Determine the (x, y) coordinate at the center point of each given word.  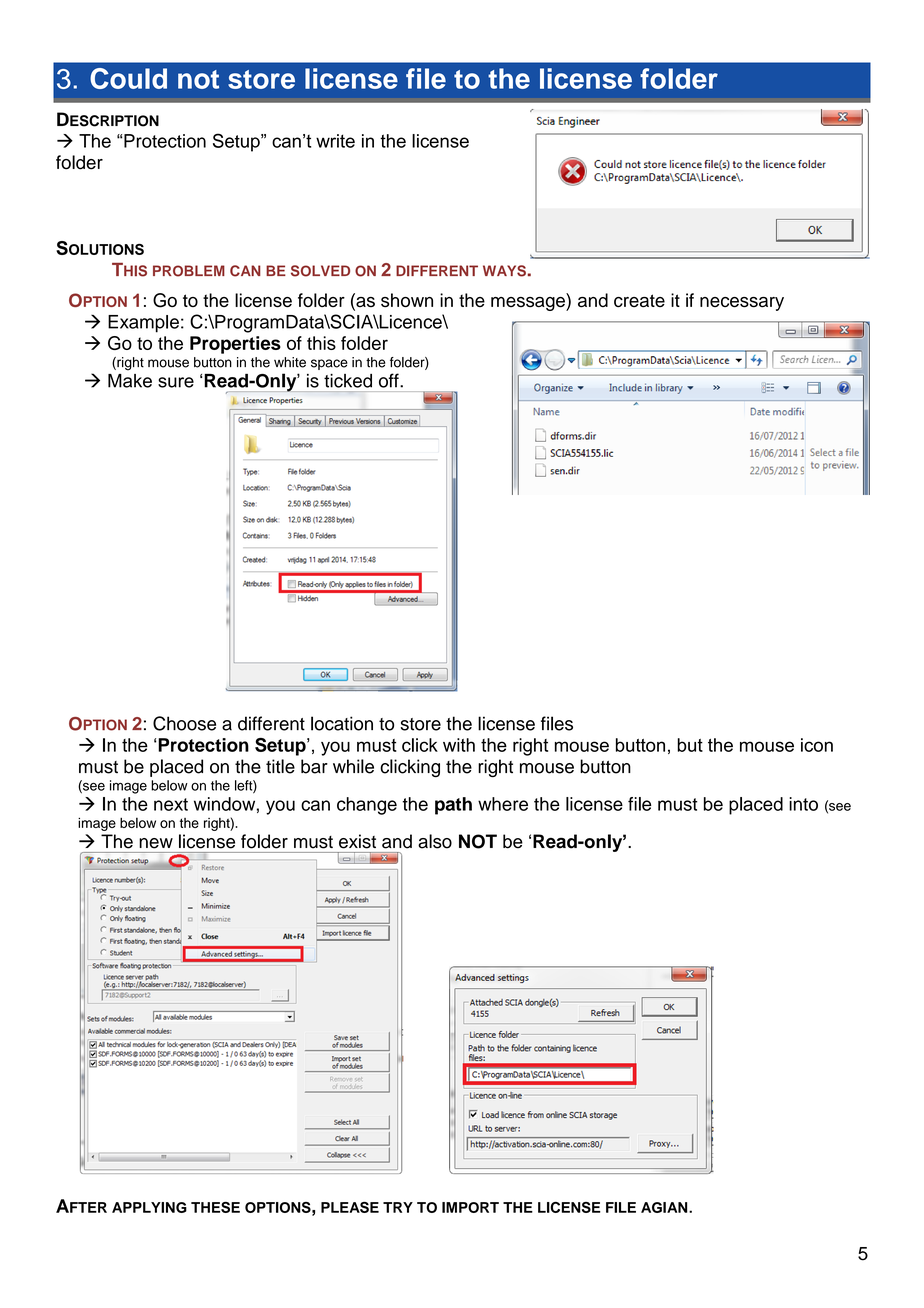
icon (817, 745)
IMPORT (470, 1207)
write (335, 141)
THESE (215, 1207)
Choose (184, 723)
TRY (398, 1207)
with (459, 745)
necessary (742, 304)
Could (128, 78)
